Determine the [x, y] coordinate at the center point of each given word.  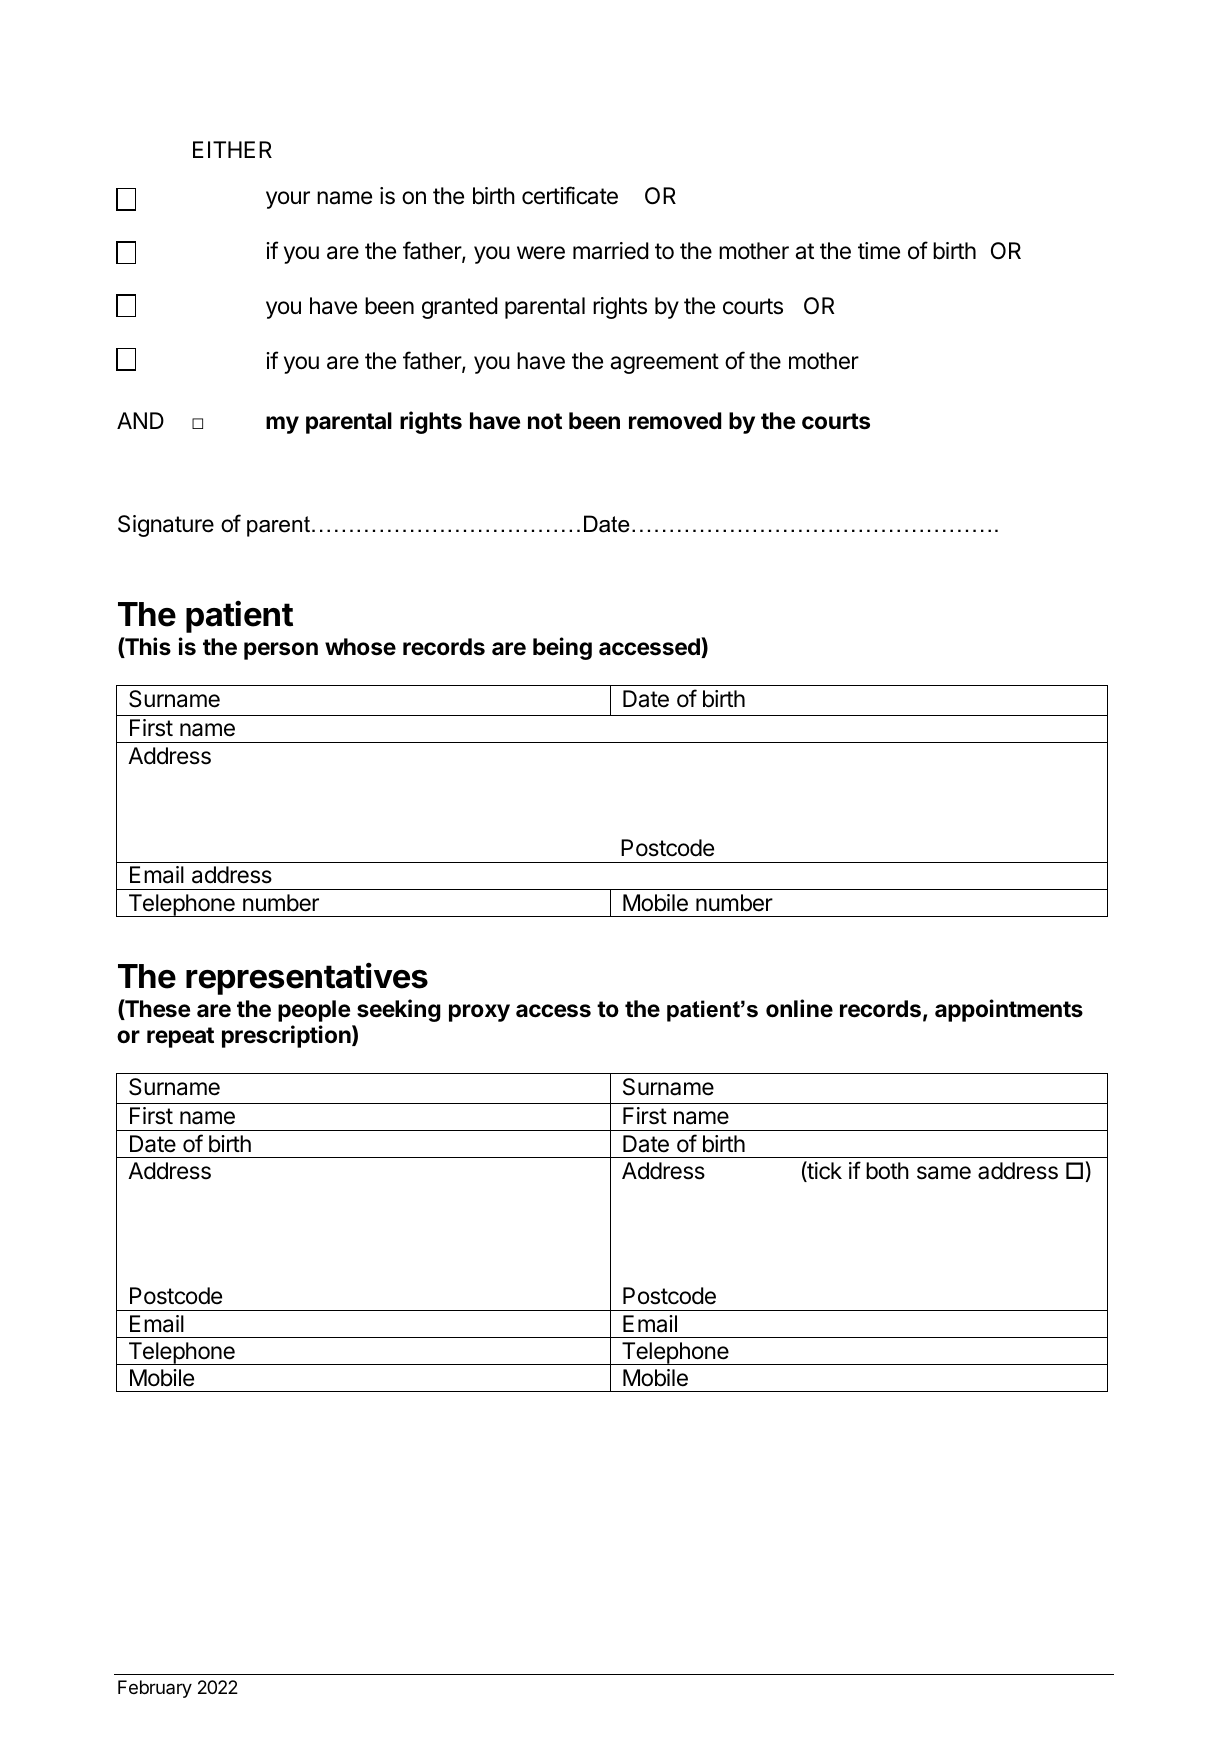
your [288, 200]
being [562, 648]
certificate [570, 195]
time [879, 251]
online [799, 1008]
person [281, 651]
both [887, 1171]
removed [675, 421]
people [314, 1011]
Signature [166, 526]
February [155, 1689]
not [545, 421]
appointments [1009, 1010]
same [944, 1173]
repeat [180, 1037]
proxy [479, 1013]
